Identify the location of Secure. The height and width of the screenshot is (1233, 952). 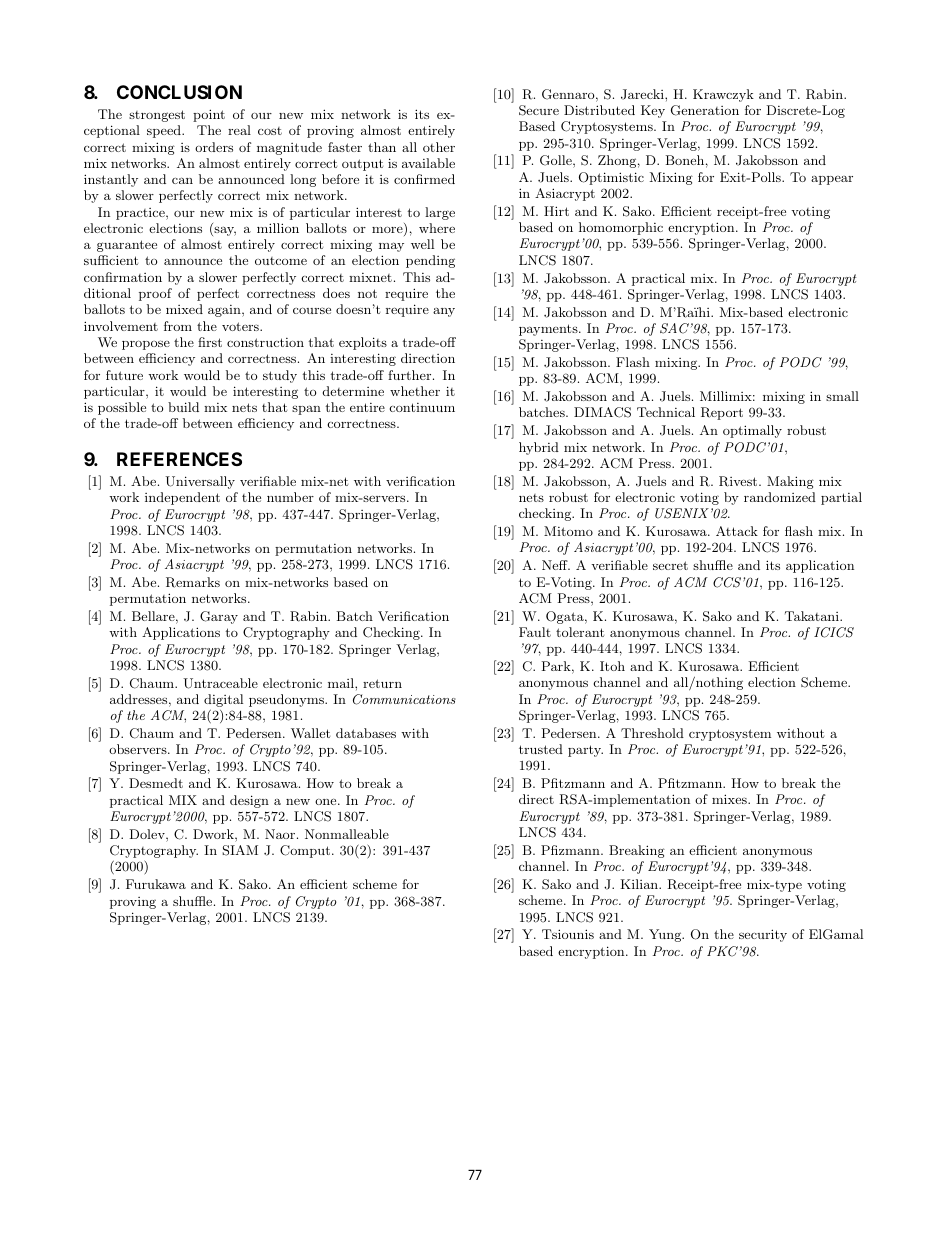
(539, 110).
